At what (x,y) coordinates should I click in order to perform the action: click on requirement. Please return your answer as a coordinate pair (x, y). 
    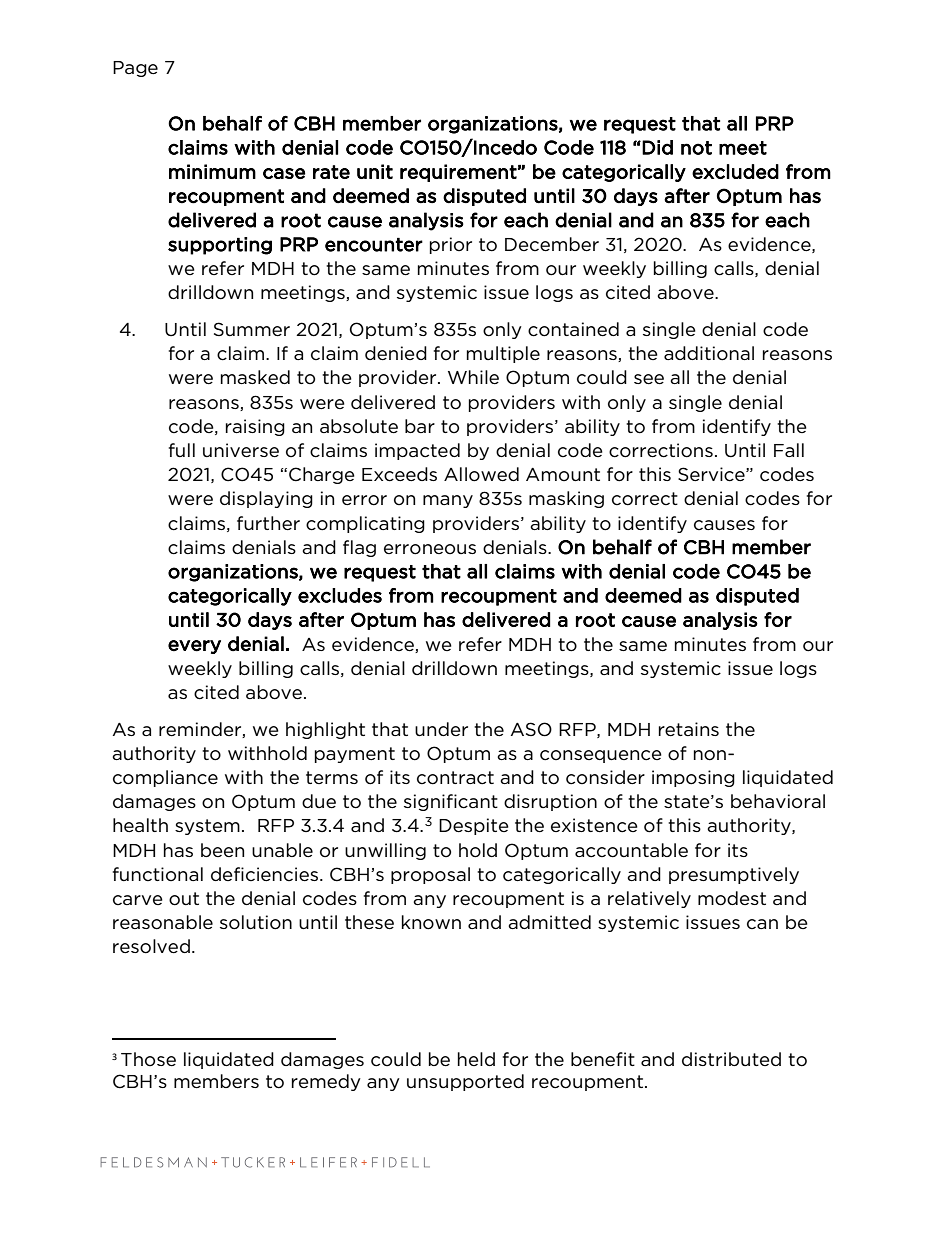
    Looking at the image, I should click on (458, 173).
